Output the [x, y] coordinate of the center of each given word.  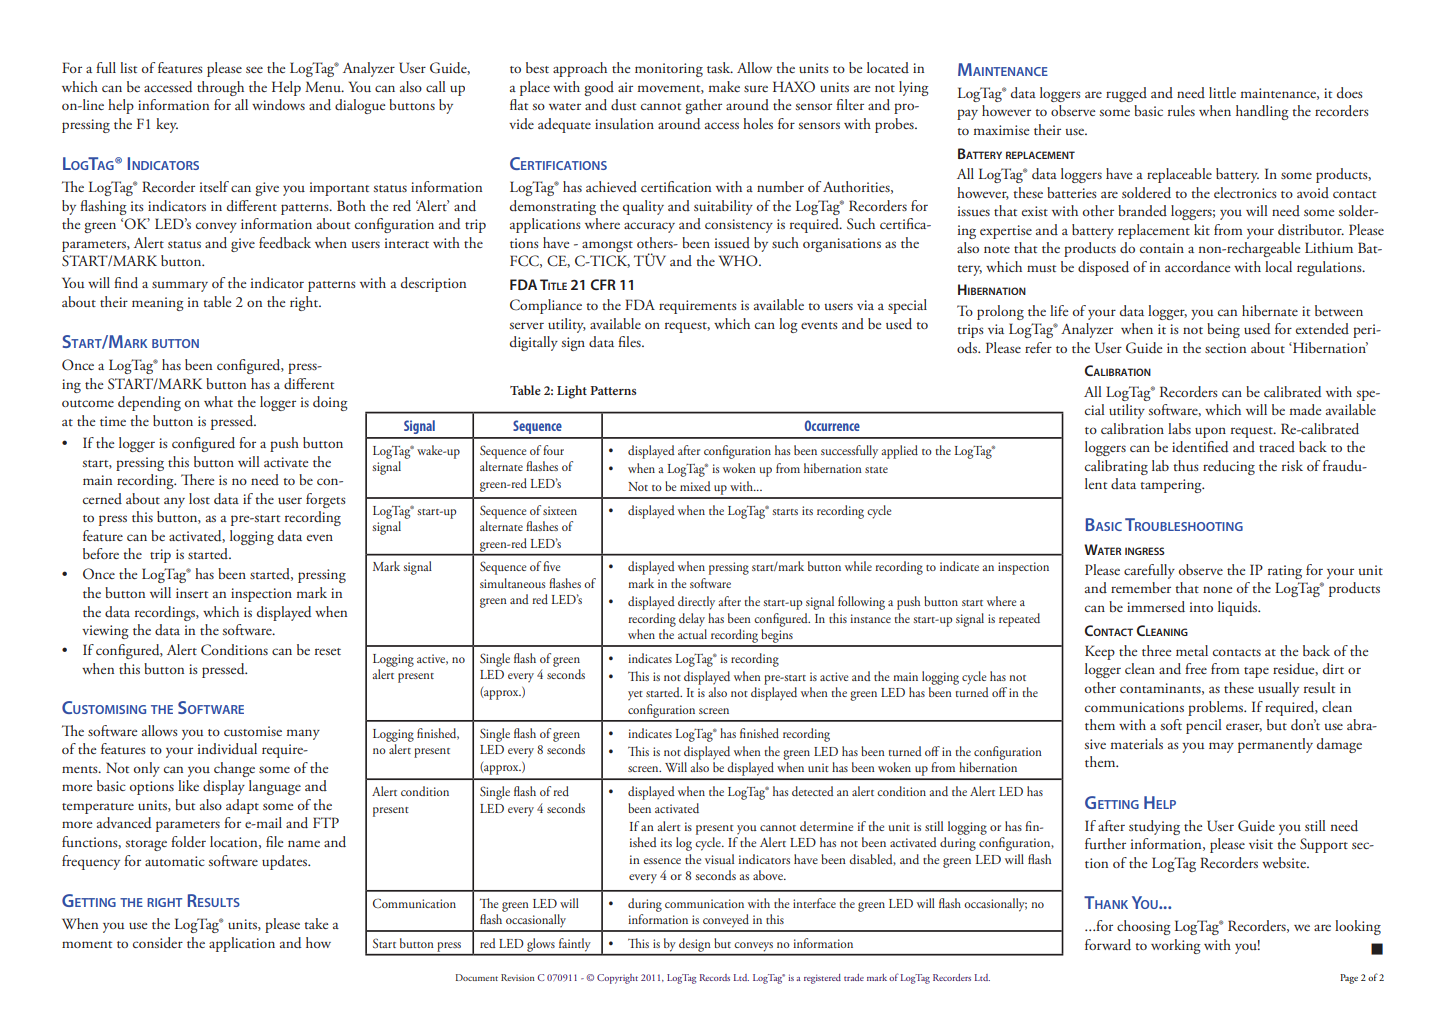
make [724, 86]
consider [158, 942]
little [1222, 92]
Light [572, 392]
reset [328, 651]
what [218, 401]
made [1306, 409]
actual [692, 634]
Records [715, 977]
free [1196, 668]
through [220, 88]
